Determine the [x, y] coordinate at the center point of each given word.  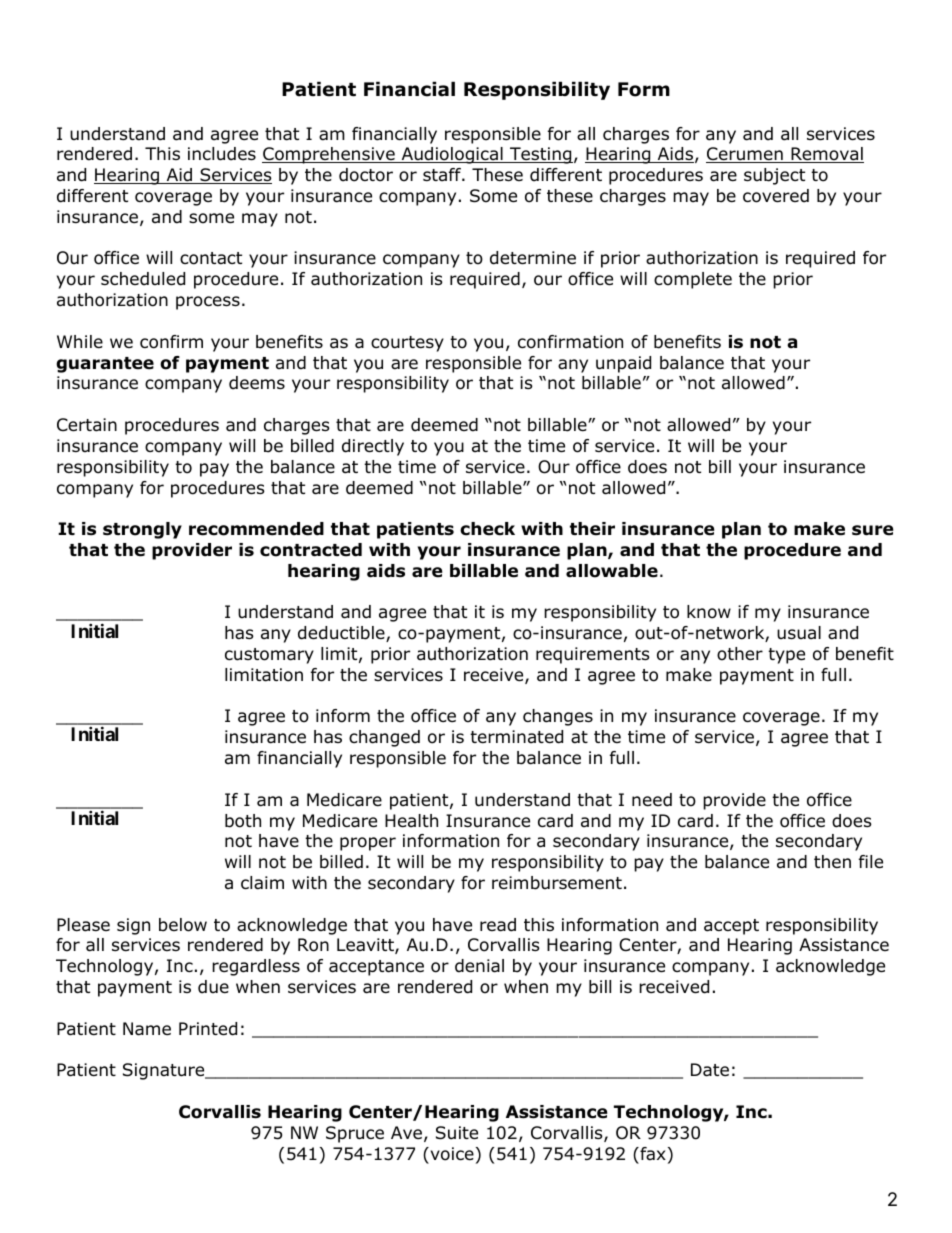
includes [222, 154]
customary [269, 656]
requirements [593, 655]
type [786, 656]
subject [774, 176]
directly [373, 447]
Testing [540, 155]
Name [147, 1029]
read [498, 925]
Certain [87, 425]
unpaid [623, 364]
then [832, 861]
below [183, 925]
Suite [457, 1133]
